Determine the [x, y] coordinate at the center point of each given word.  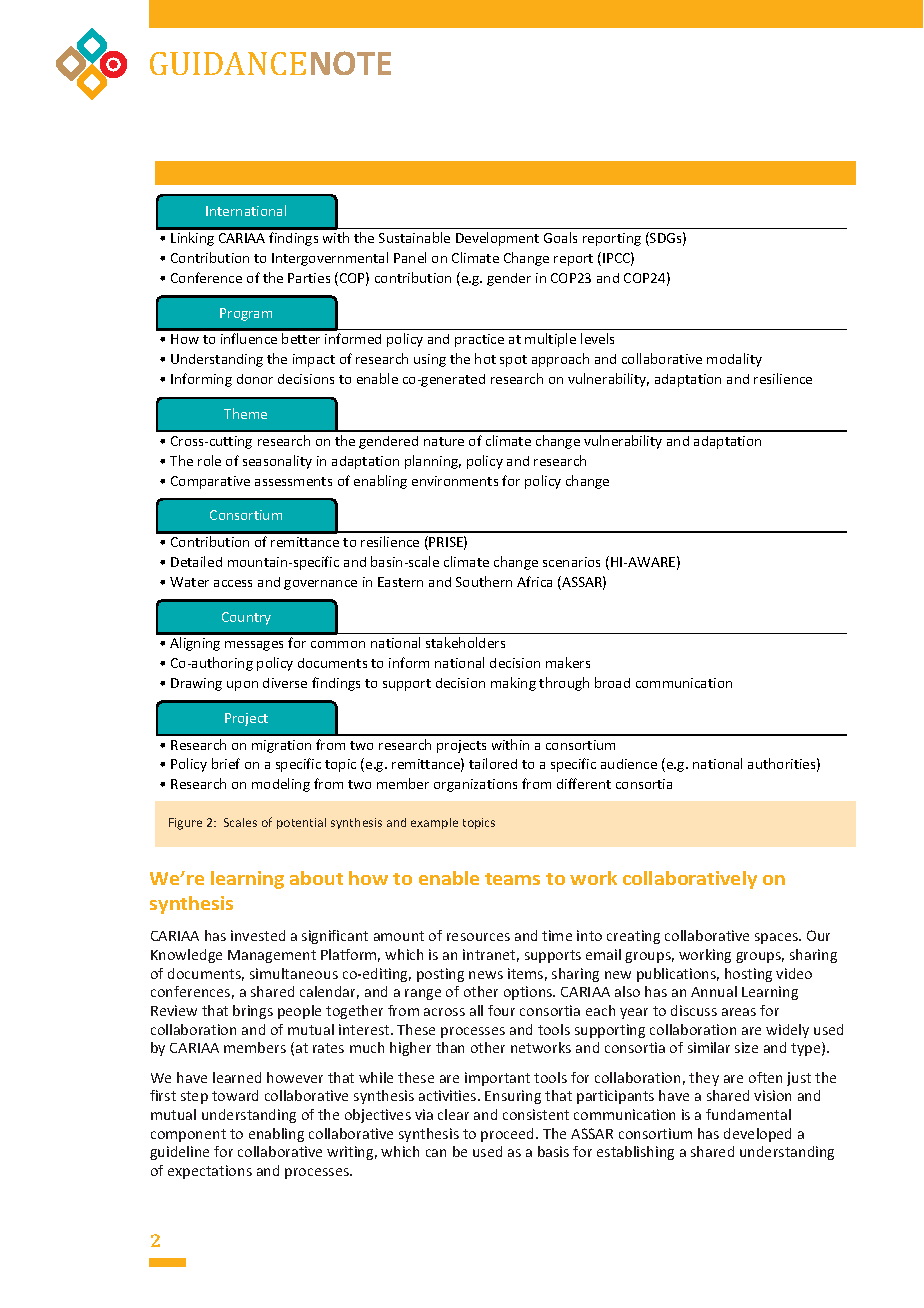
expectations [210, 1172]
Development [497, 239]
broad [612, 682]
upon [242, 686]
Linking [192, 239]
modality [734, 360]
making [513, 684]
